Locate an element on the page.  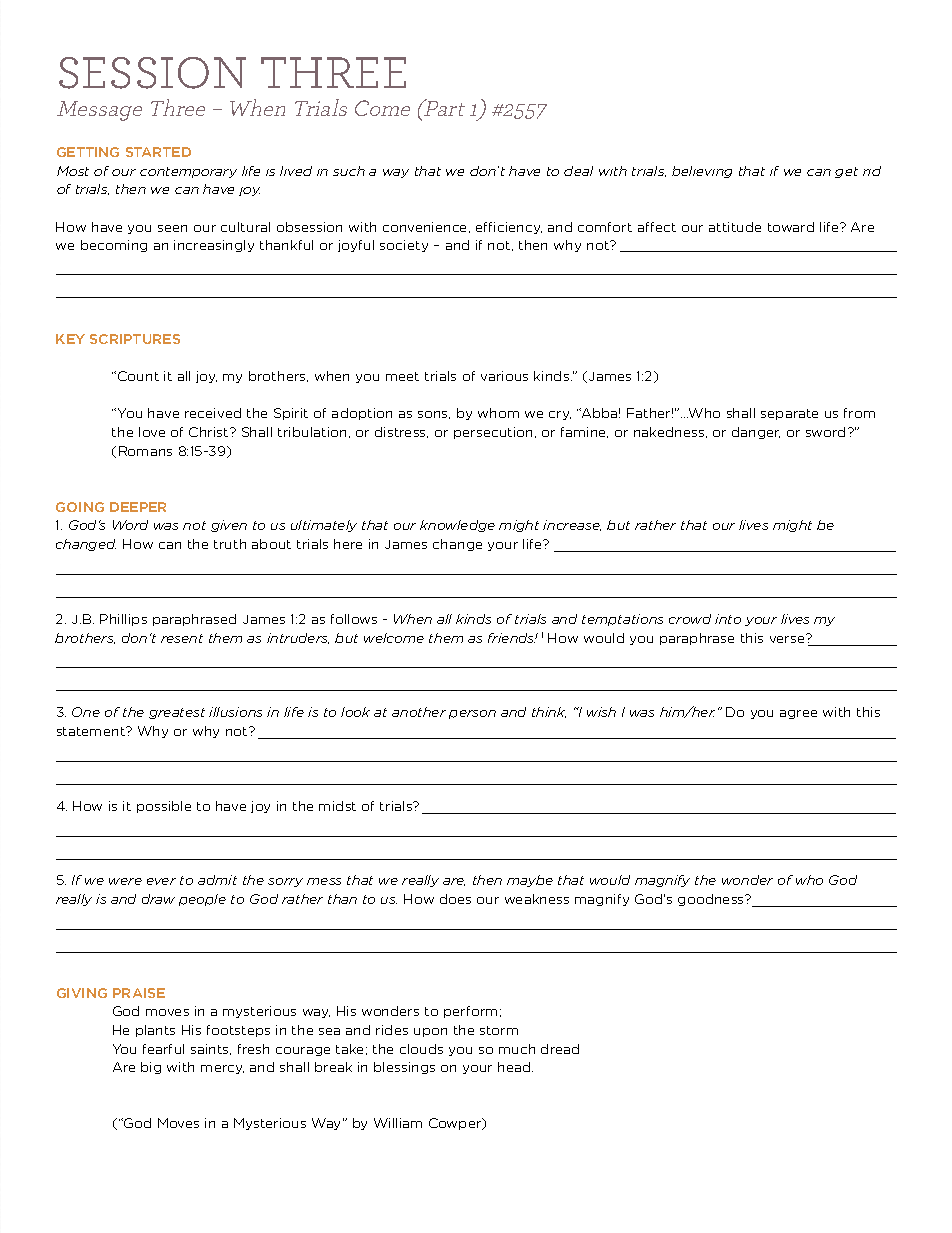
convenience is located at coordinates (426, 227).
